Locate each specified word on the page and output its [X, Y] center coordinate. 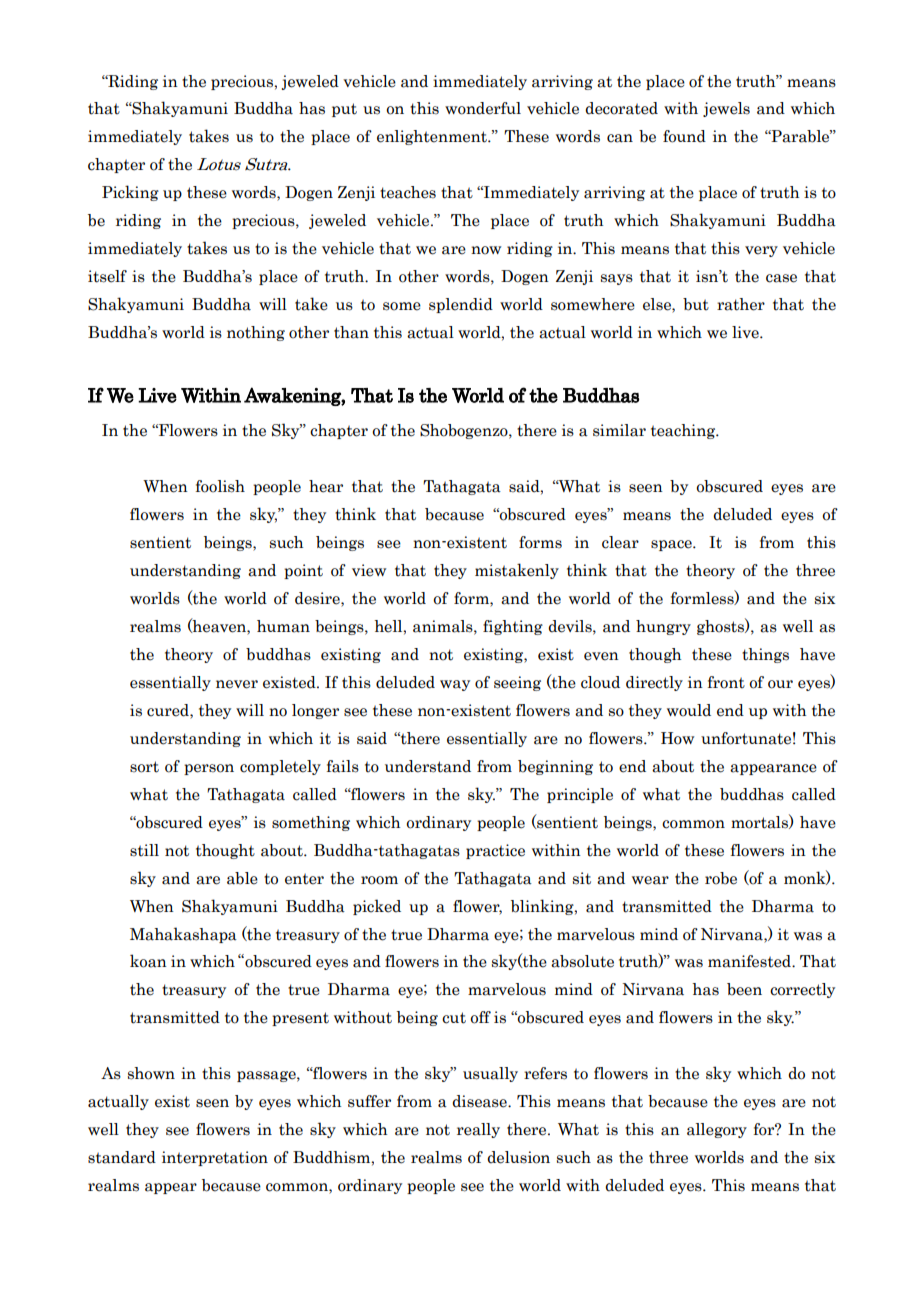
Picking [130, 193]
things [765, 655]
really [478, 1130]
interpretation [215, 1158]
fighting [513, 627]
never [237, 684]
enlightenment [433, 137]
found [684, 136]
